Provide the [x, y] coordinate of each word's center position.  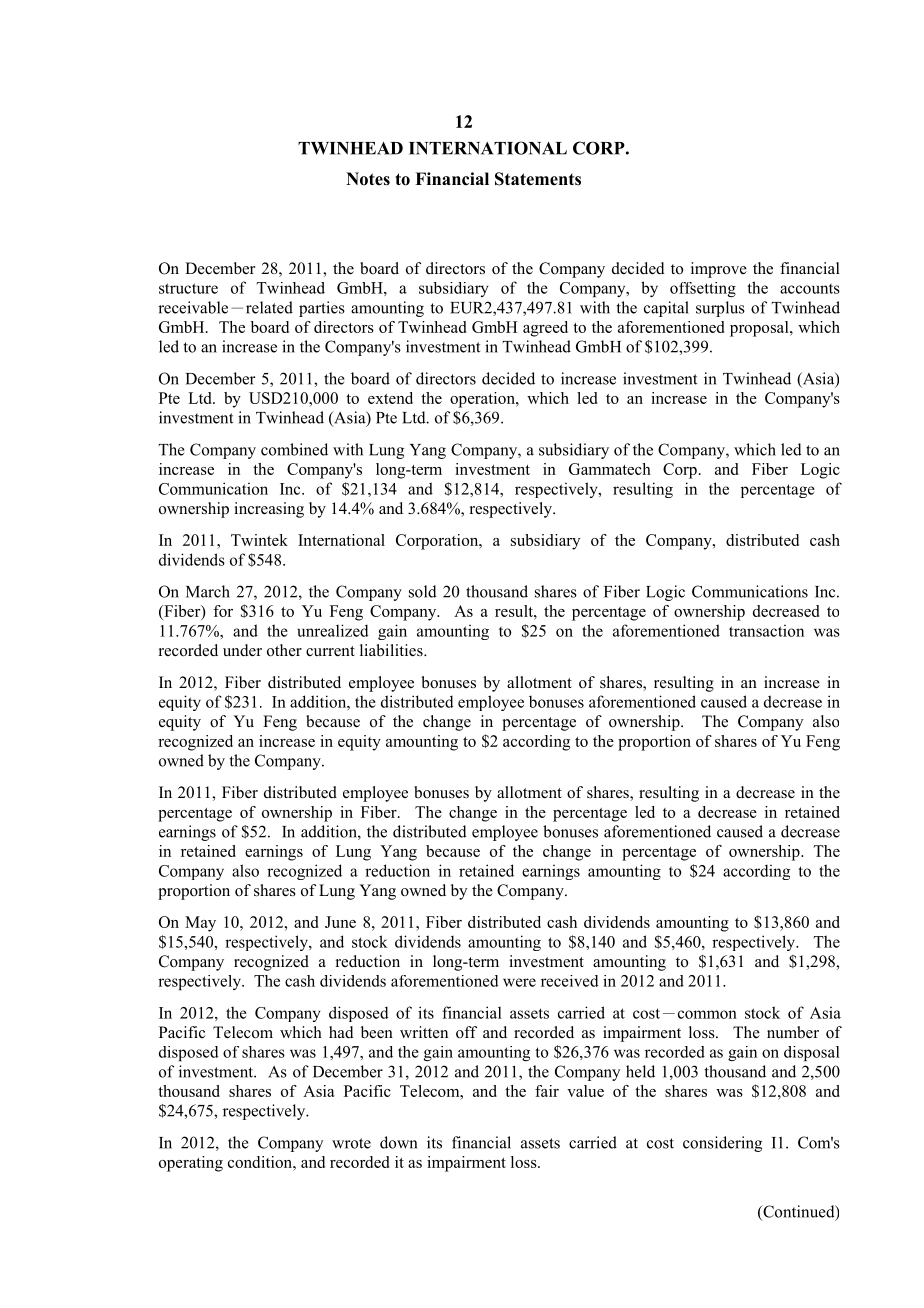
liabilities [392, 650]
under [242, 650]
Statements [538, 179]
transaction [766, 631]
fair [547, 1091]
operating [191, 1164]
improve [719, 270]
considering [722, 1144]
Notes [368, 179]
